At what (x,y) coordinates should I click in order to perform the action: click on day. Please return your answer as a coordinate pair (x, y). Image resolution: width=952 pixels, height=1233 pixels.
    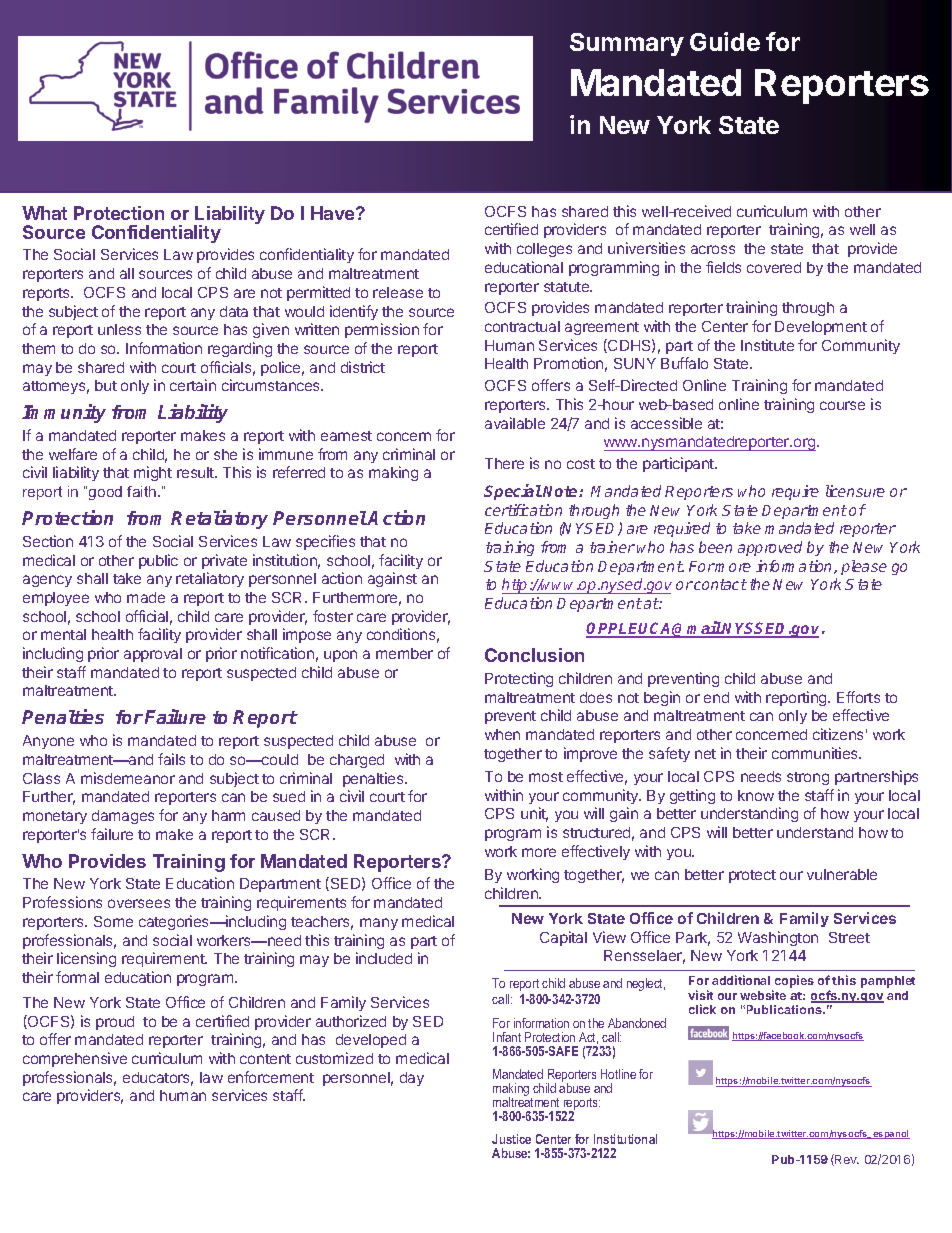
    Looking at the image, I should click on (412, 1079).
